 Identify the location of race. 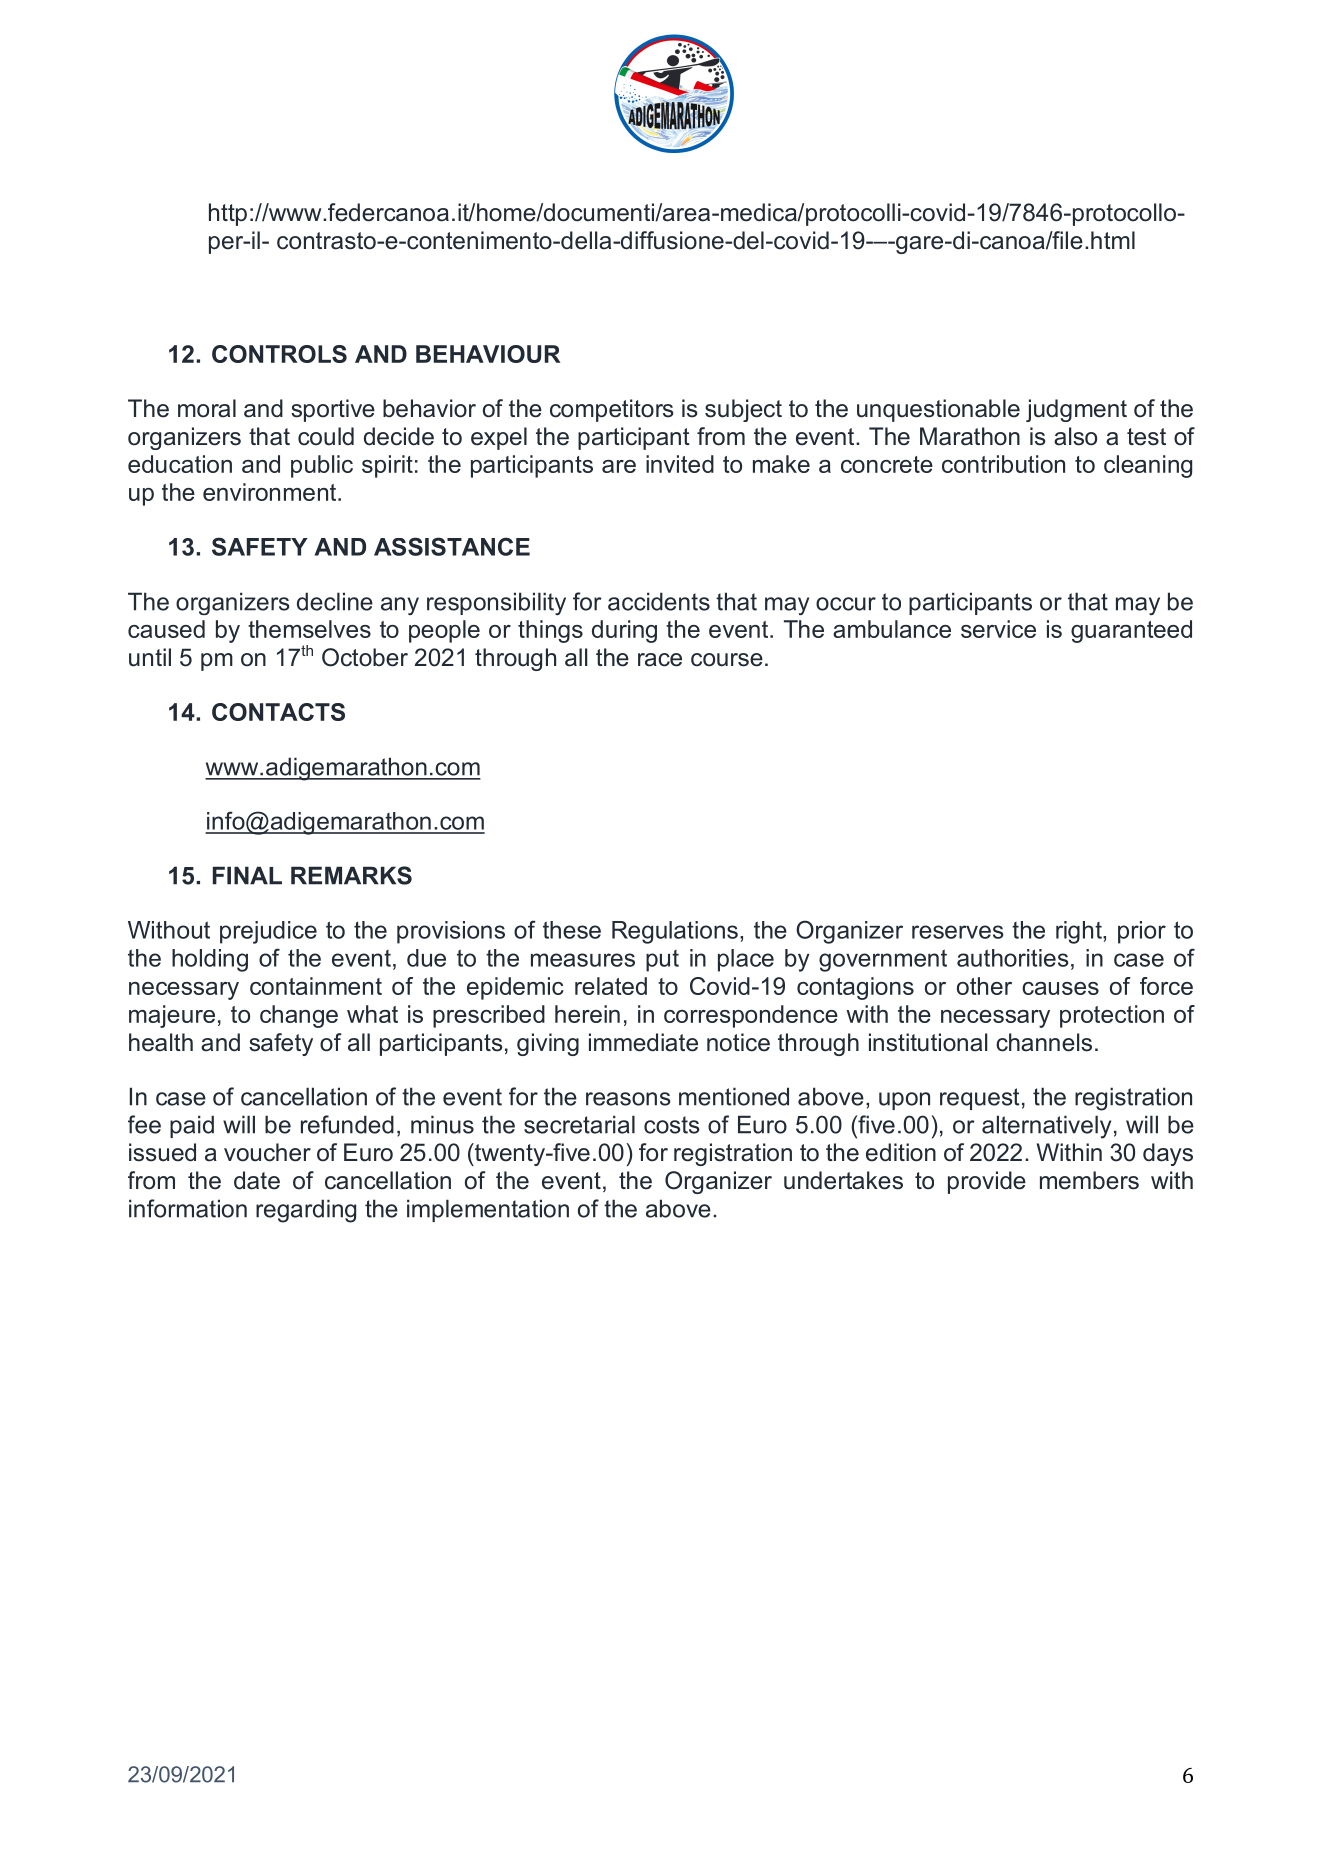
(660, 660).
